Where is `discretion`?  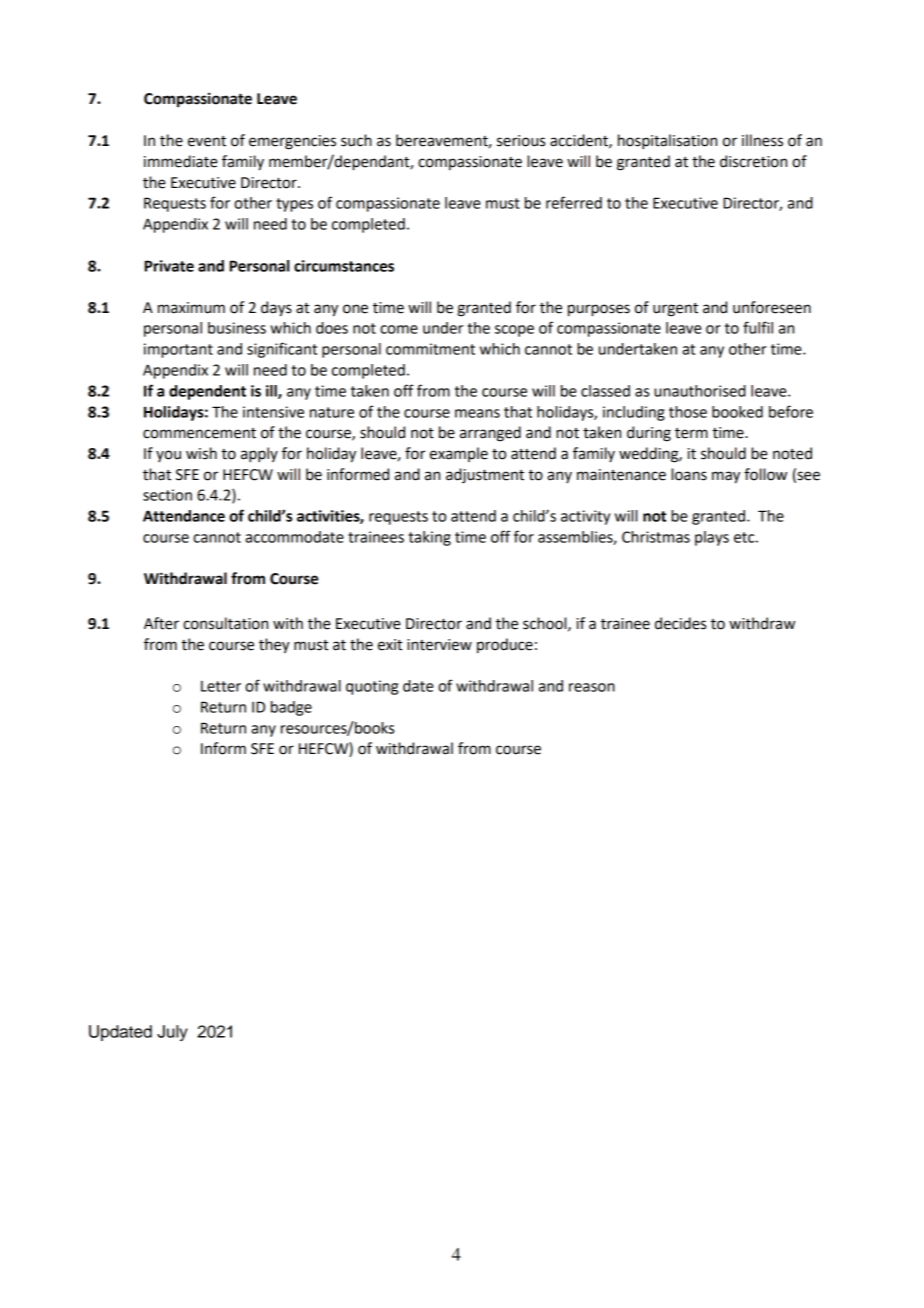 discretion is located at coordinates (753, 161).
